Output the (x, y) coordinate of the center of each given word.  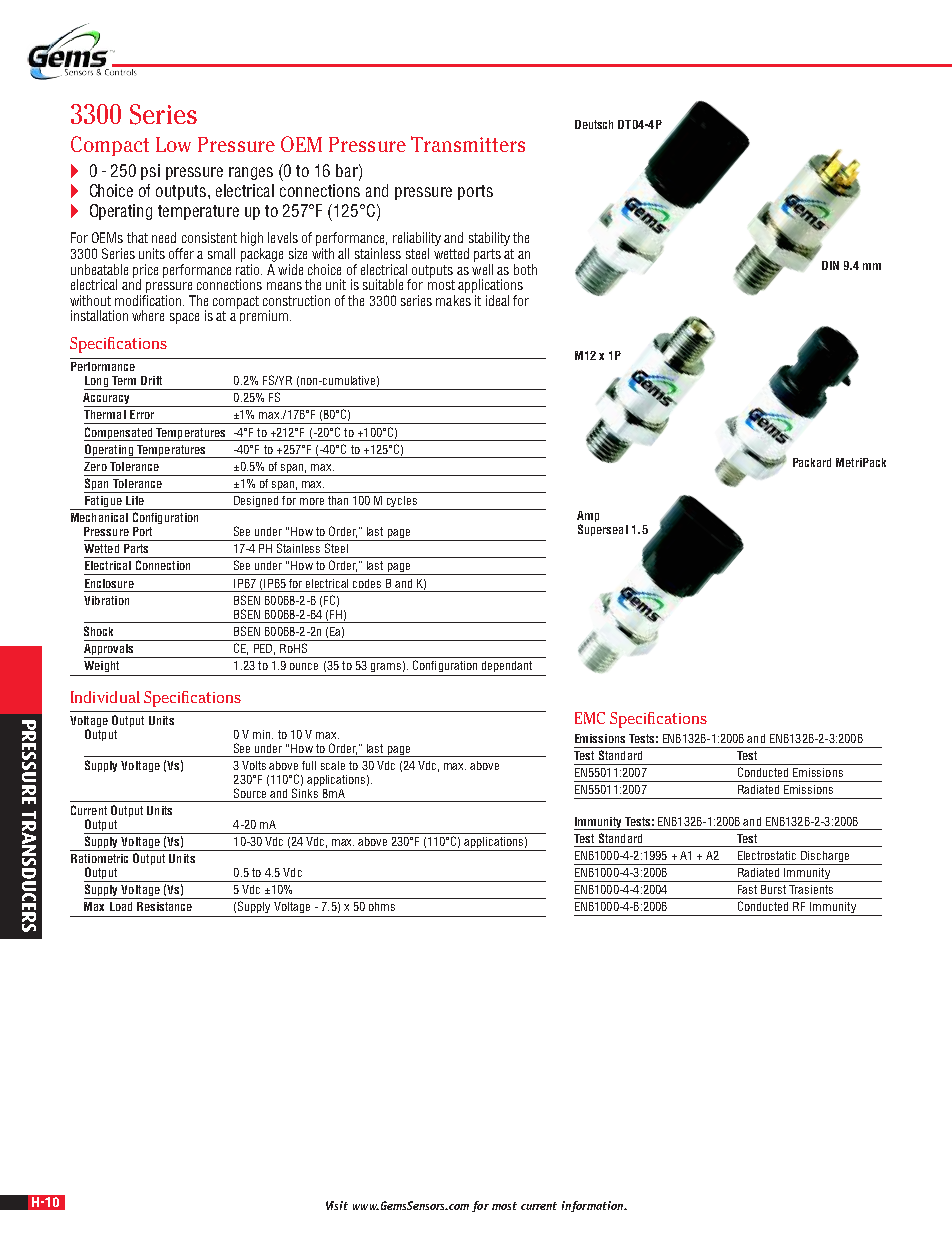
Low (173, 144)
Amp (588, 518)
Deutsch (594, 124)
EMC (590, 718)
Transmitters (468, 144)
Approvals (110, 651)
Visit (337, 1205)
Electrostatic (767, 855)
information (594, 1206)
